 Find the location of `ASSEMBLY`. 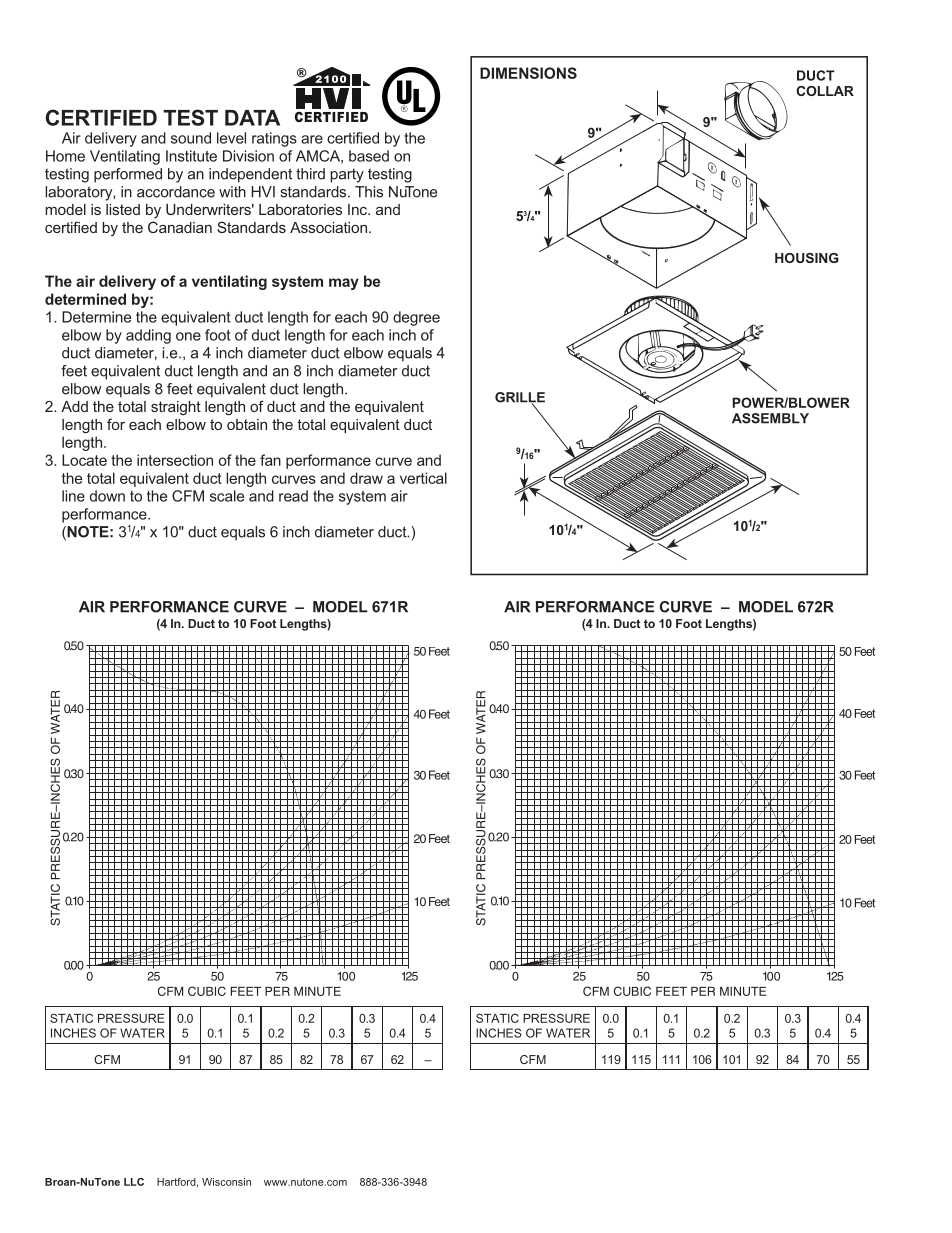

ASSEMBLY is located at coordinates (770, 418).
